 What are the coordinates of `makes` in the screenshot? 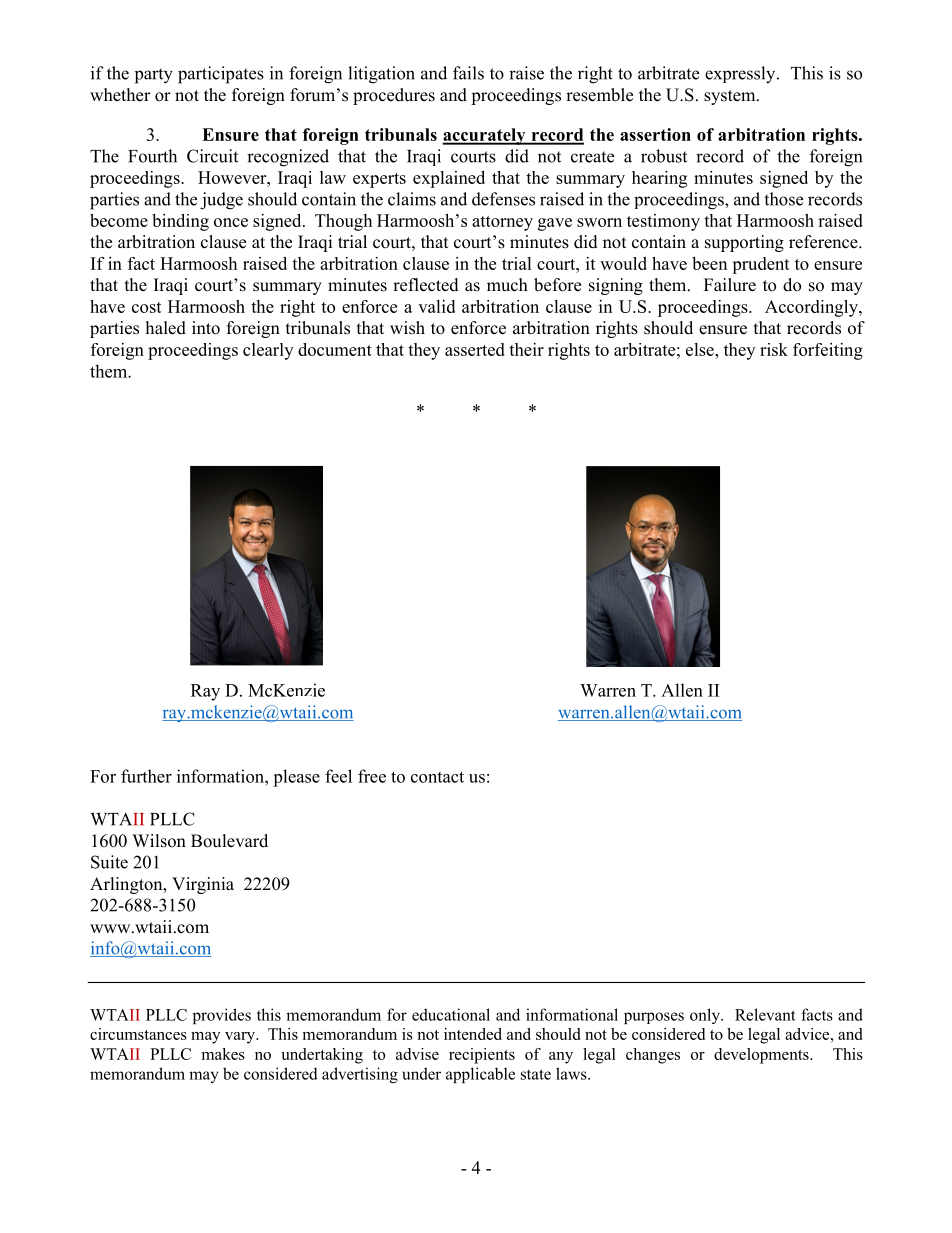 It's located at (223, 1054).
